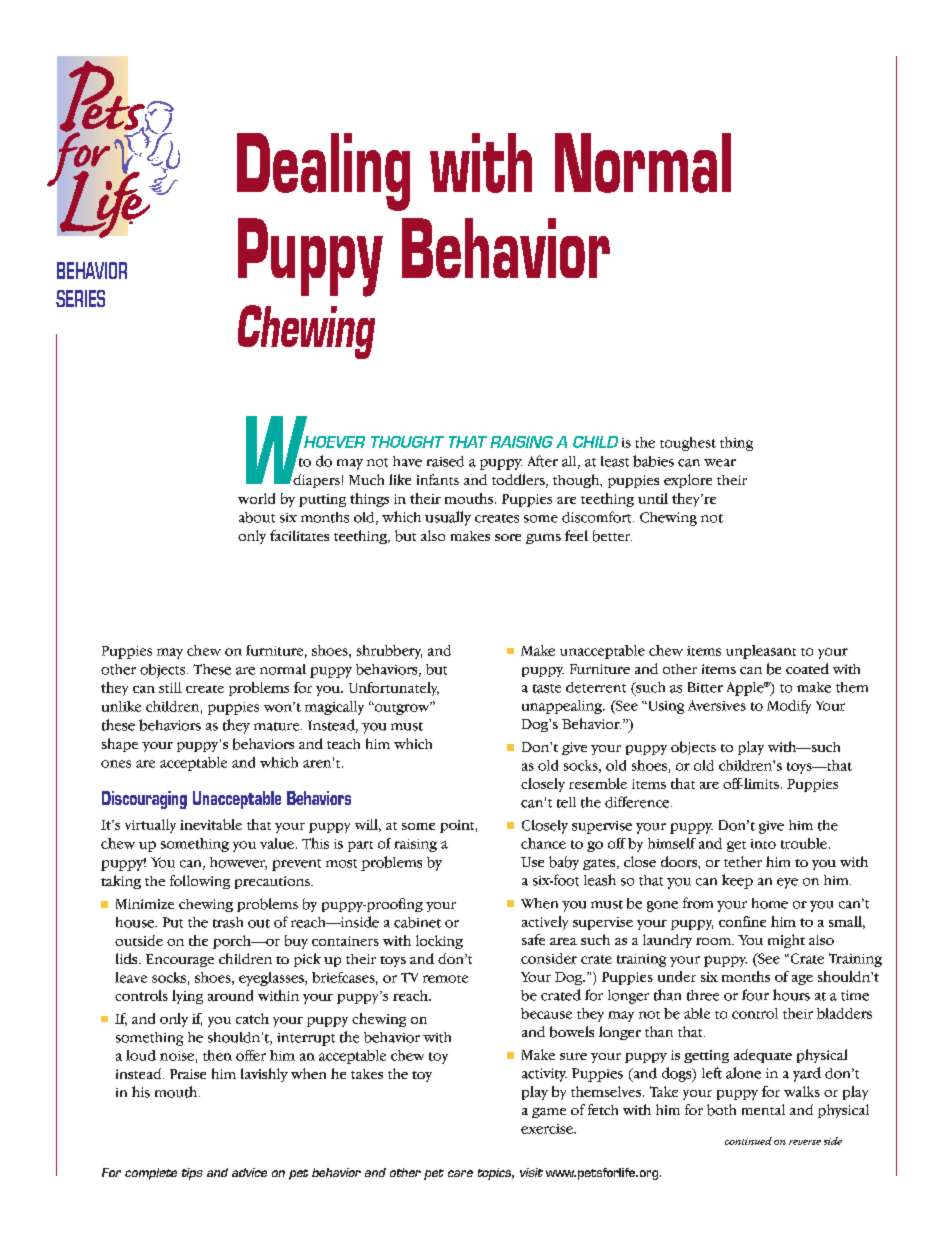 This screenshot has width=952, height=1233. What do you see at coordinates (116, 764) in the screenshot?
I see `ones` at bounding box center [116, 764].
